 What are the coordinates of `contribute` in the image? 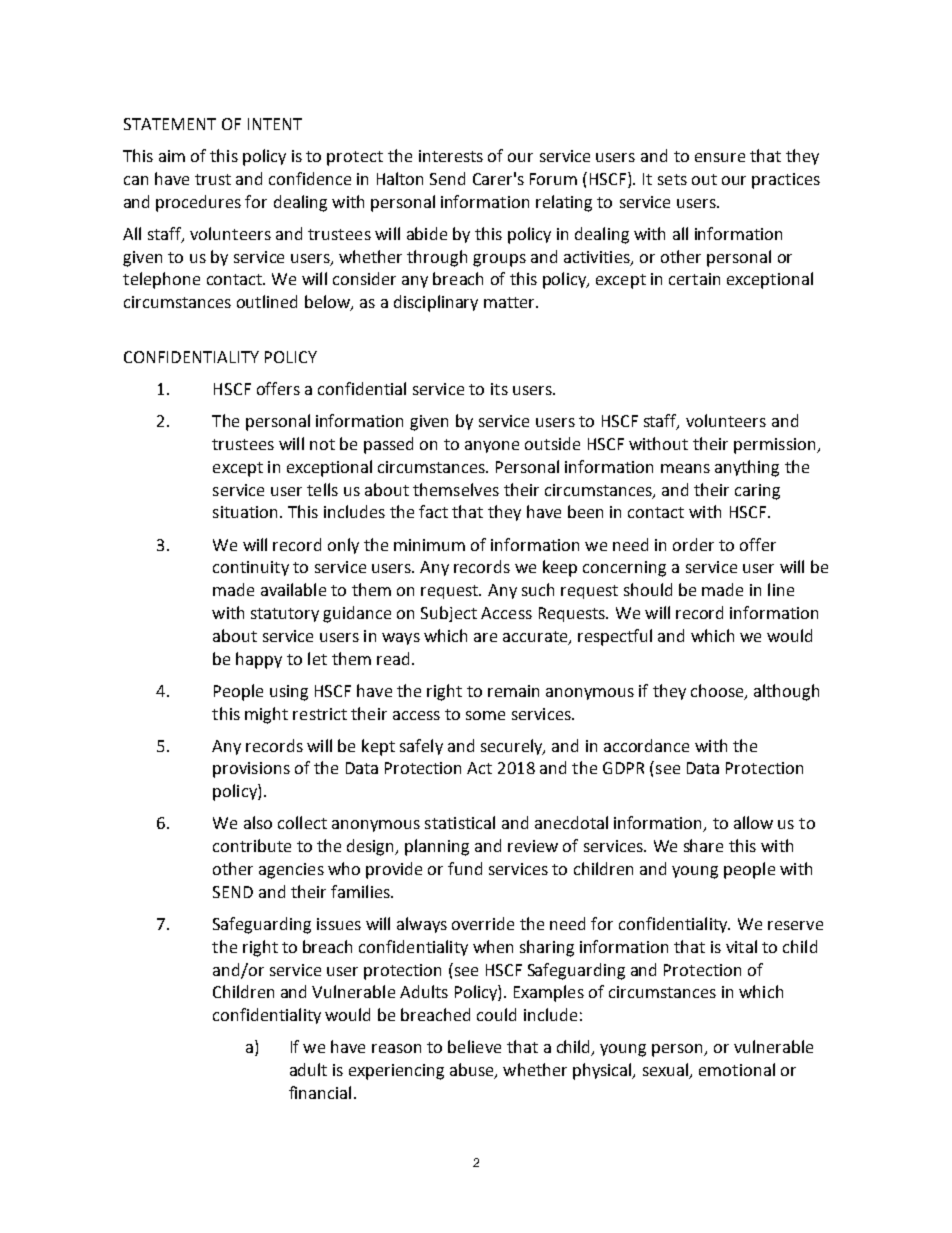 It's located at (252, 845).
